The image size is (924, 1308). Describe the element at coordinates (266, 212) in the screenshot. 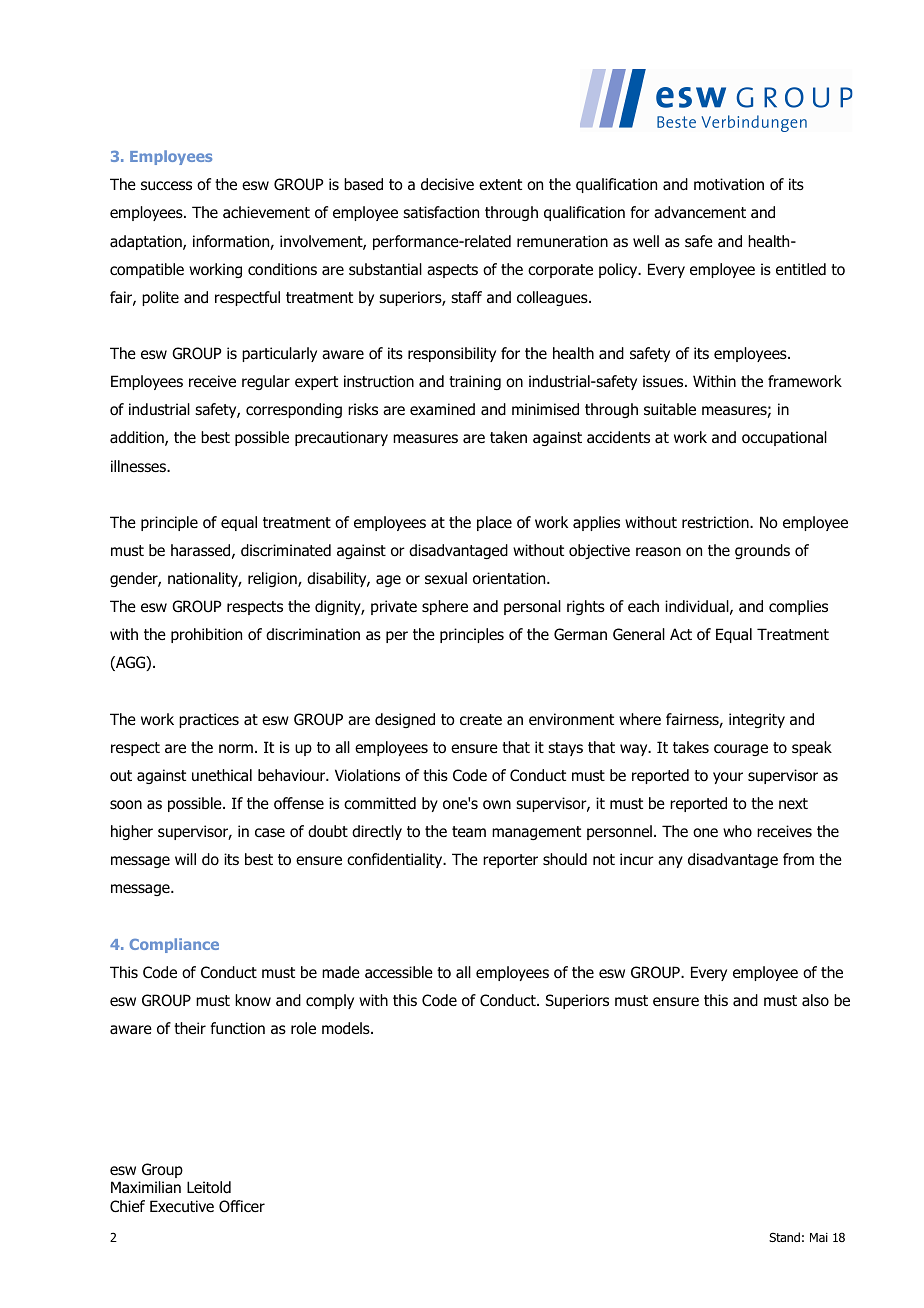

I see `achievement` at that location.
